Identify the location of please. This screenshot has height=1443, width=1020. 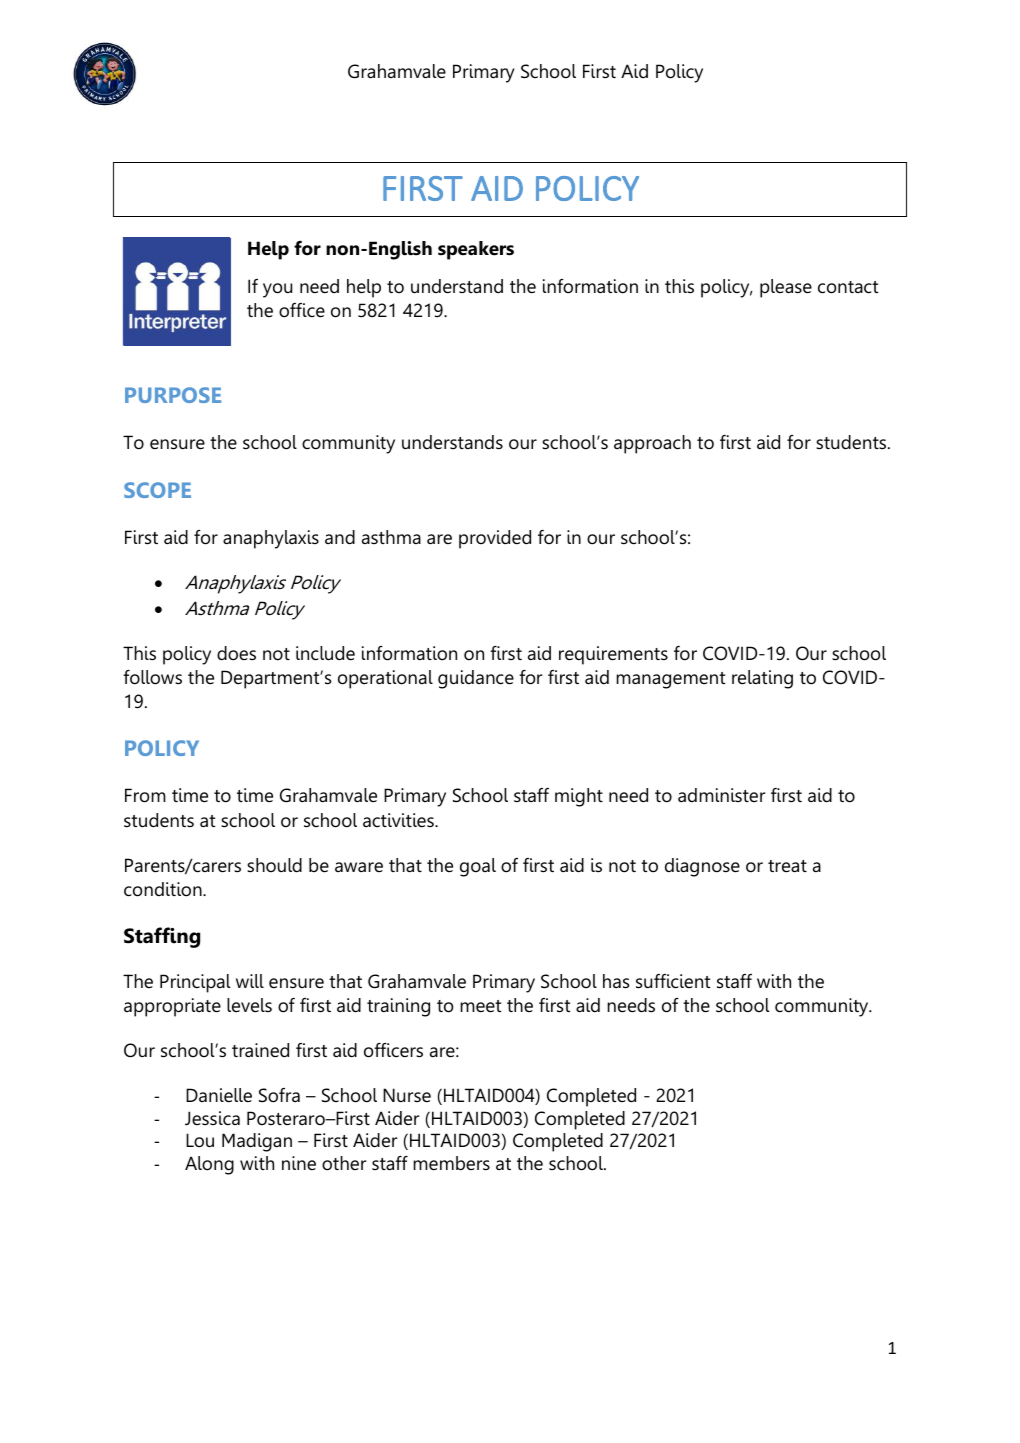
(786, 288).
